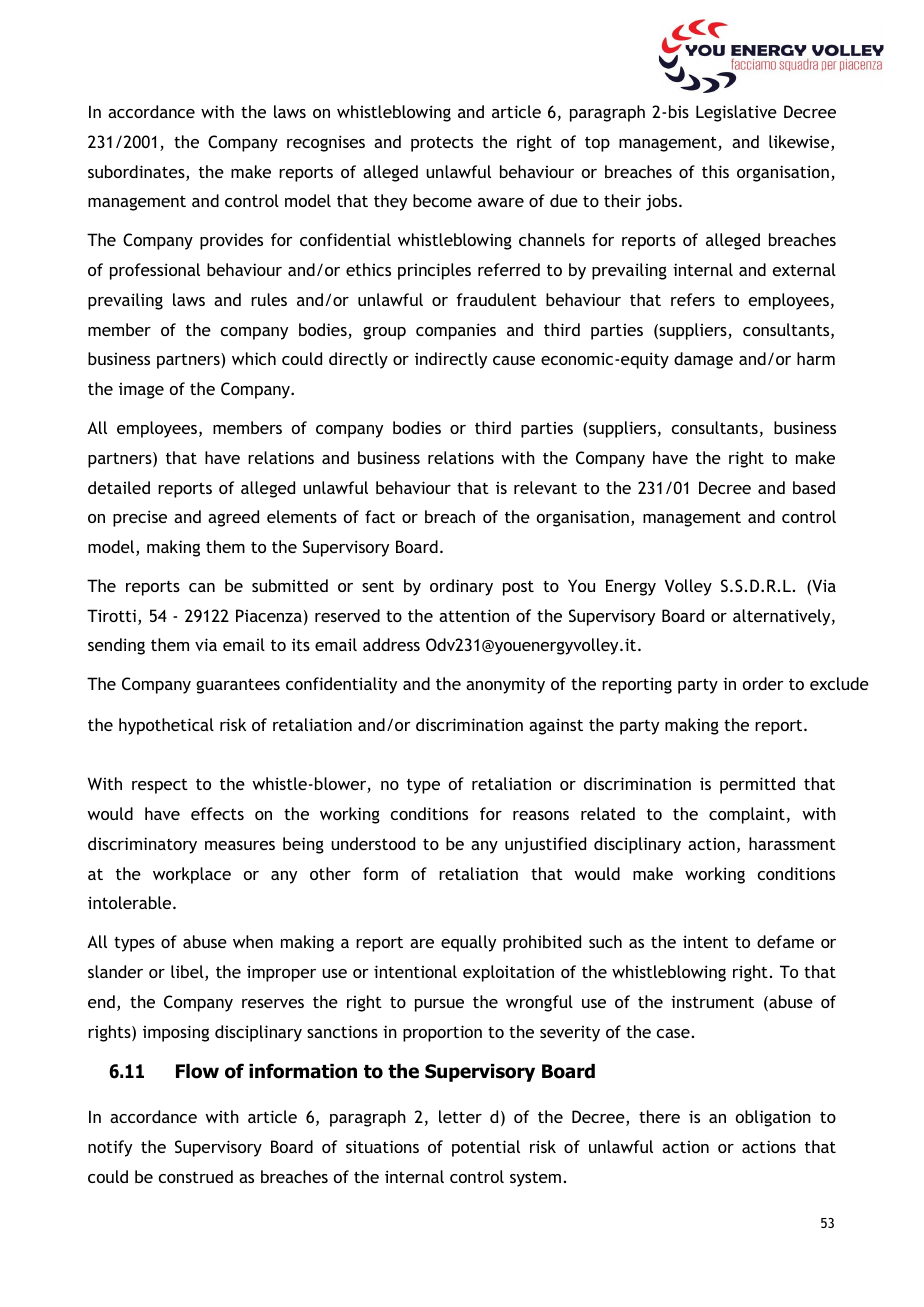 Image resolution: width=924 pixels, height=1307 pixels. I want to click on potential, so click(486, 1148).
